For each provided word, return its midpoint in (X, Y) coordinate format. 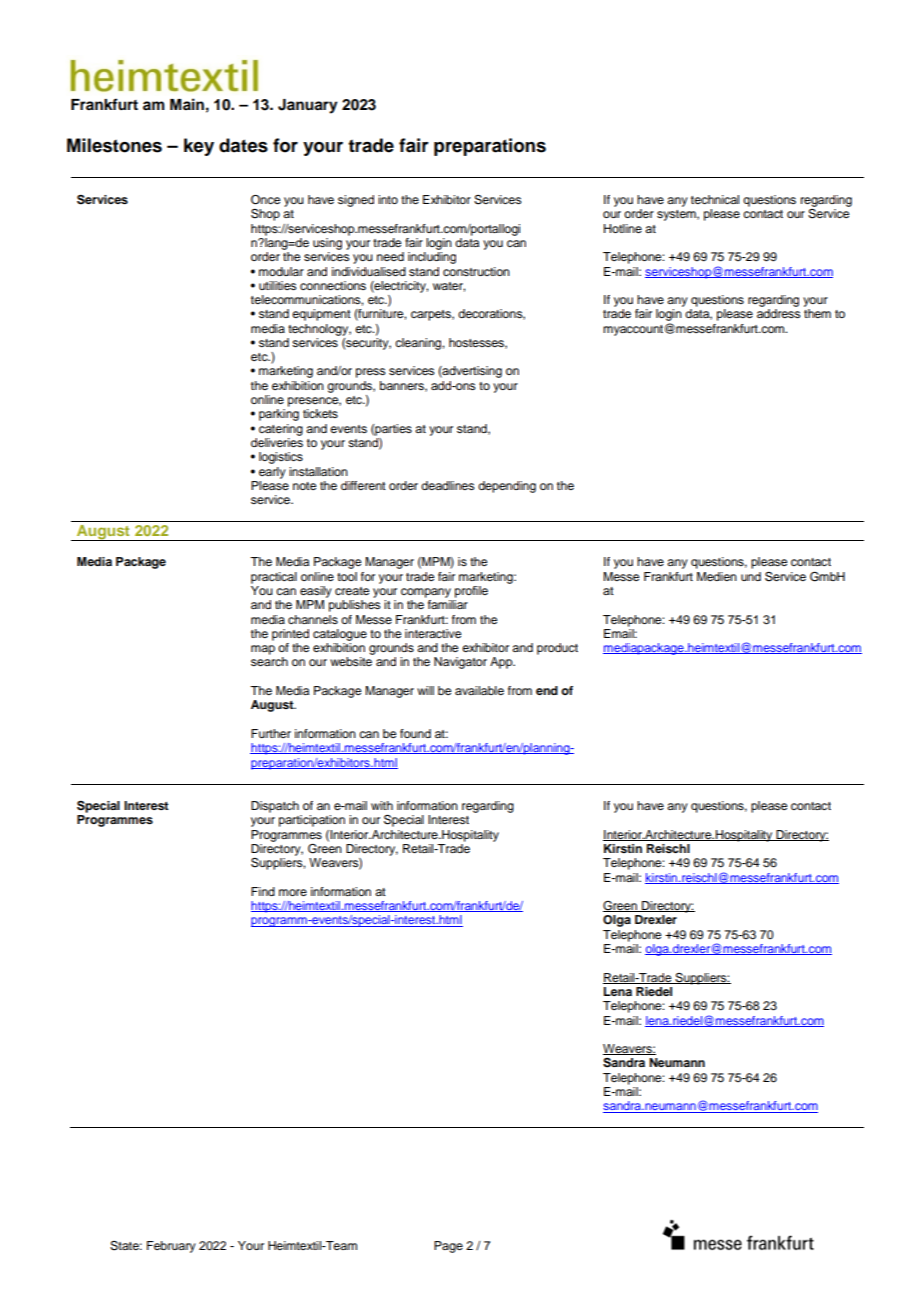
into (388, 199)
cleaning (419, 344)
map (263, 650)
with (382, 805)
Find (263, 891)
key (199, 147)
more (293, 892)
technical (715, 199)
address (778, 313)
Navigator (460, 663)
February (171, 1247)
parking (279, 415)
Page (448, 1247)
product (557, 649)
